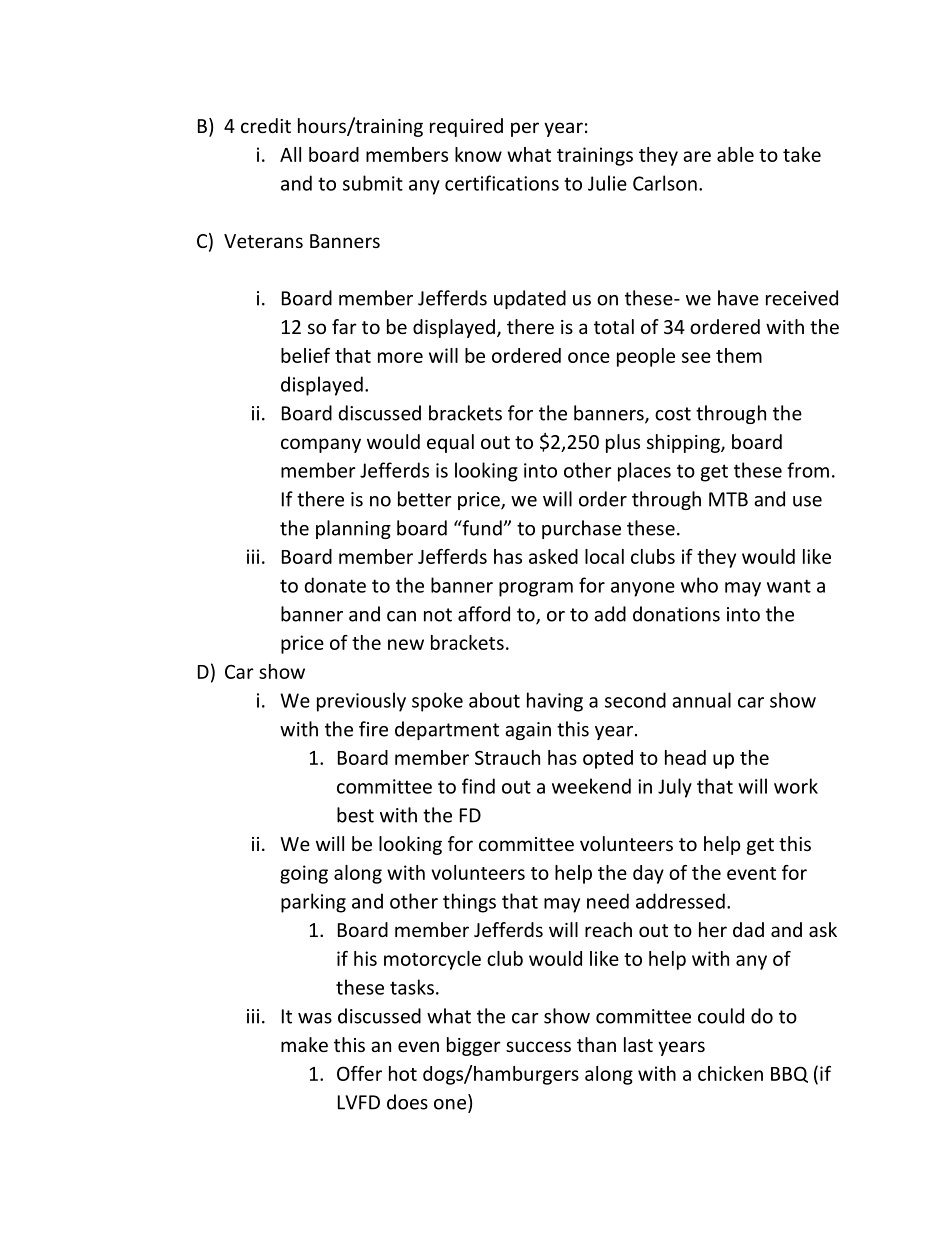 This document has width=952, height=1233. What do you see at coordinates (525, 129) in the document?
I see `per` at bounding box center [525, 129].
